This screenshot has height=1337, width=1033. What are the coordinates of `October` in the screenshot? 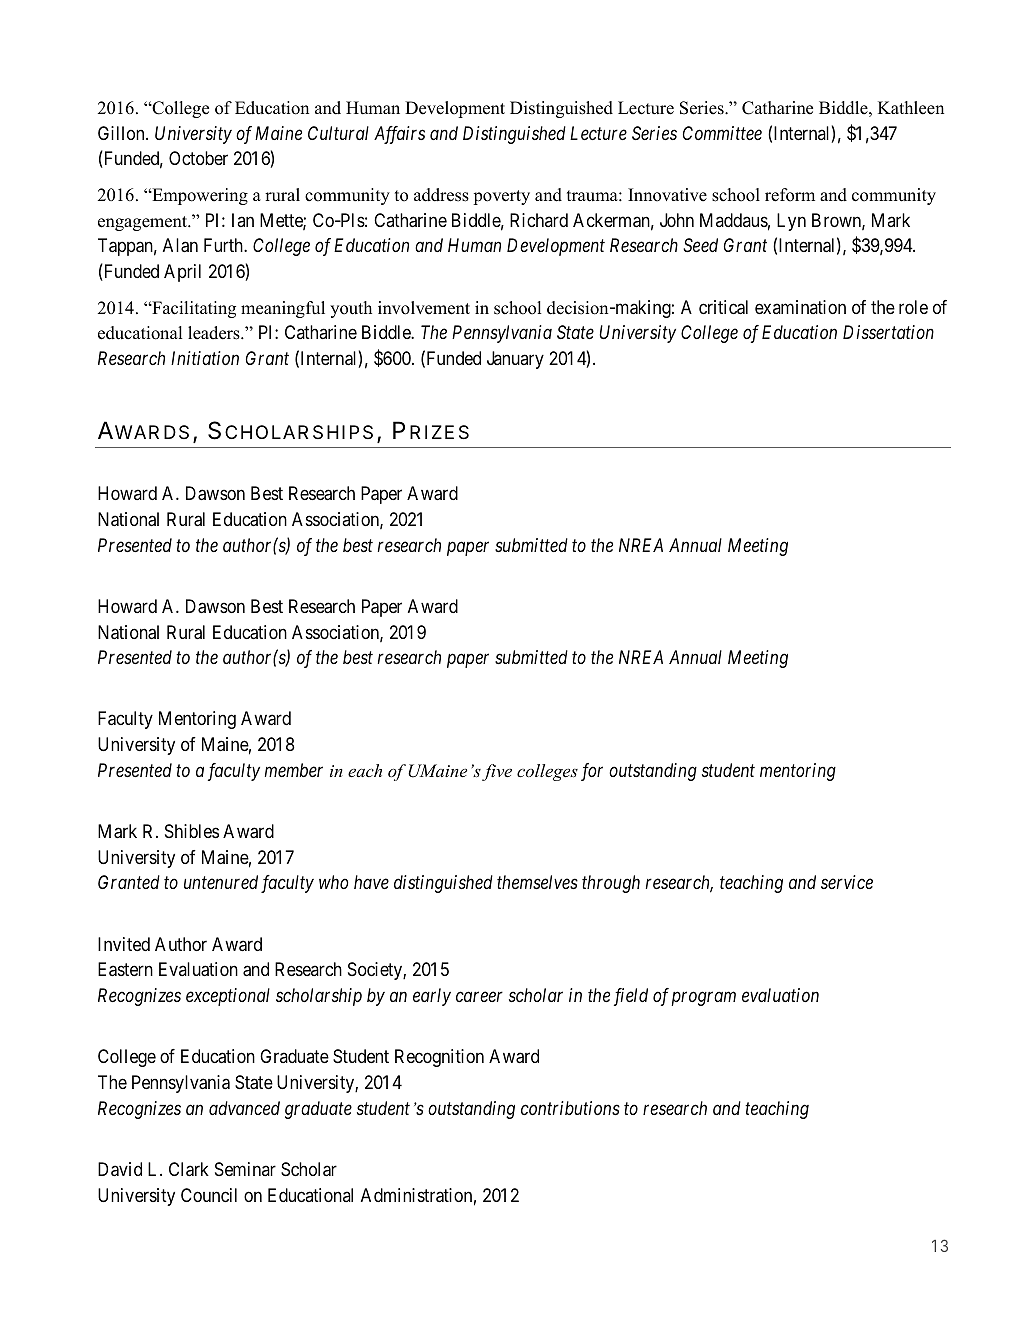 It's located at (198, 158).
